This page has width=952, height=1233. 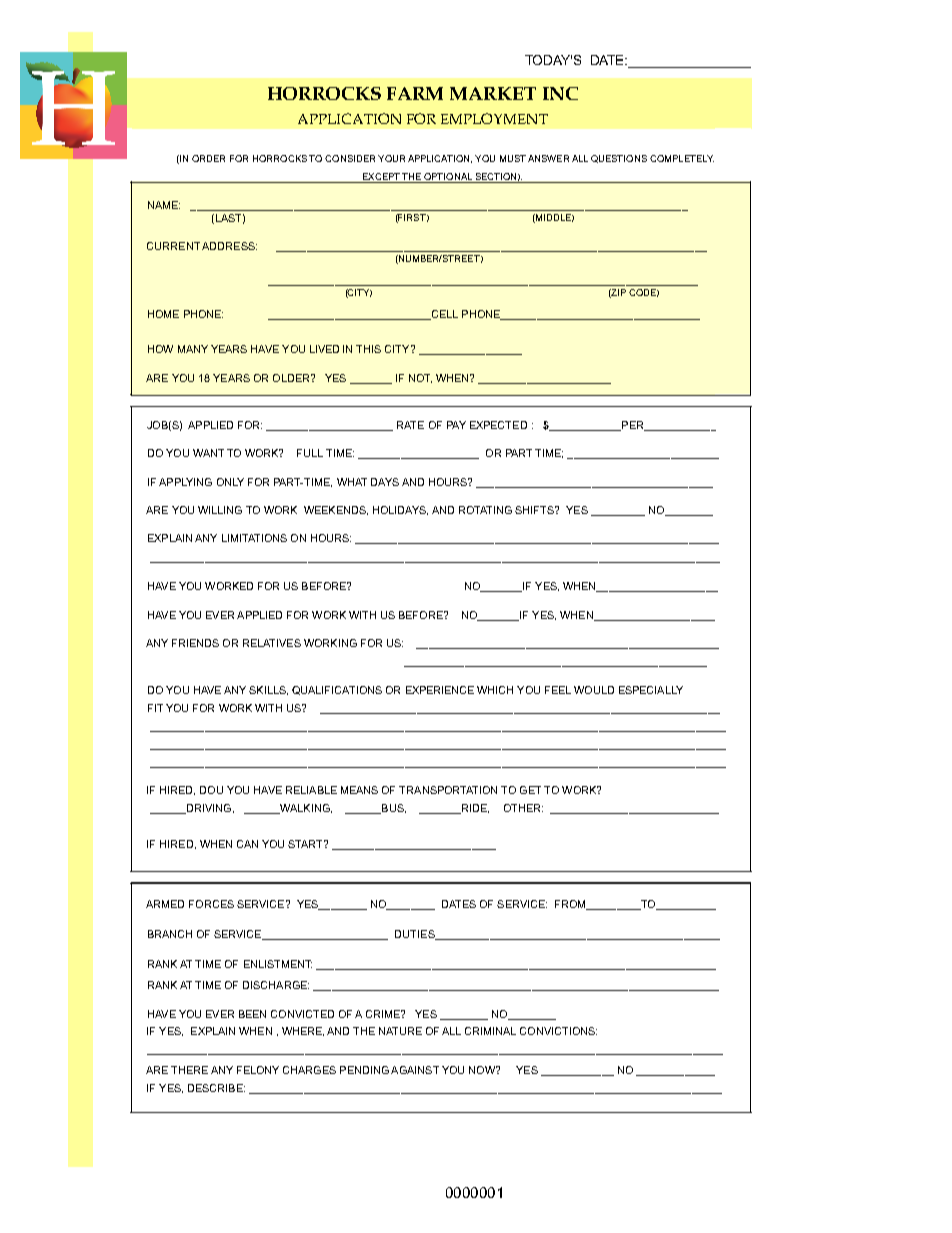 I want to click on GET, so click(x=530, y=790).
